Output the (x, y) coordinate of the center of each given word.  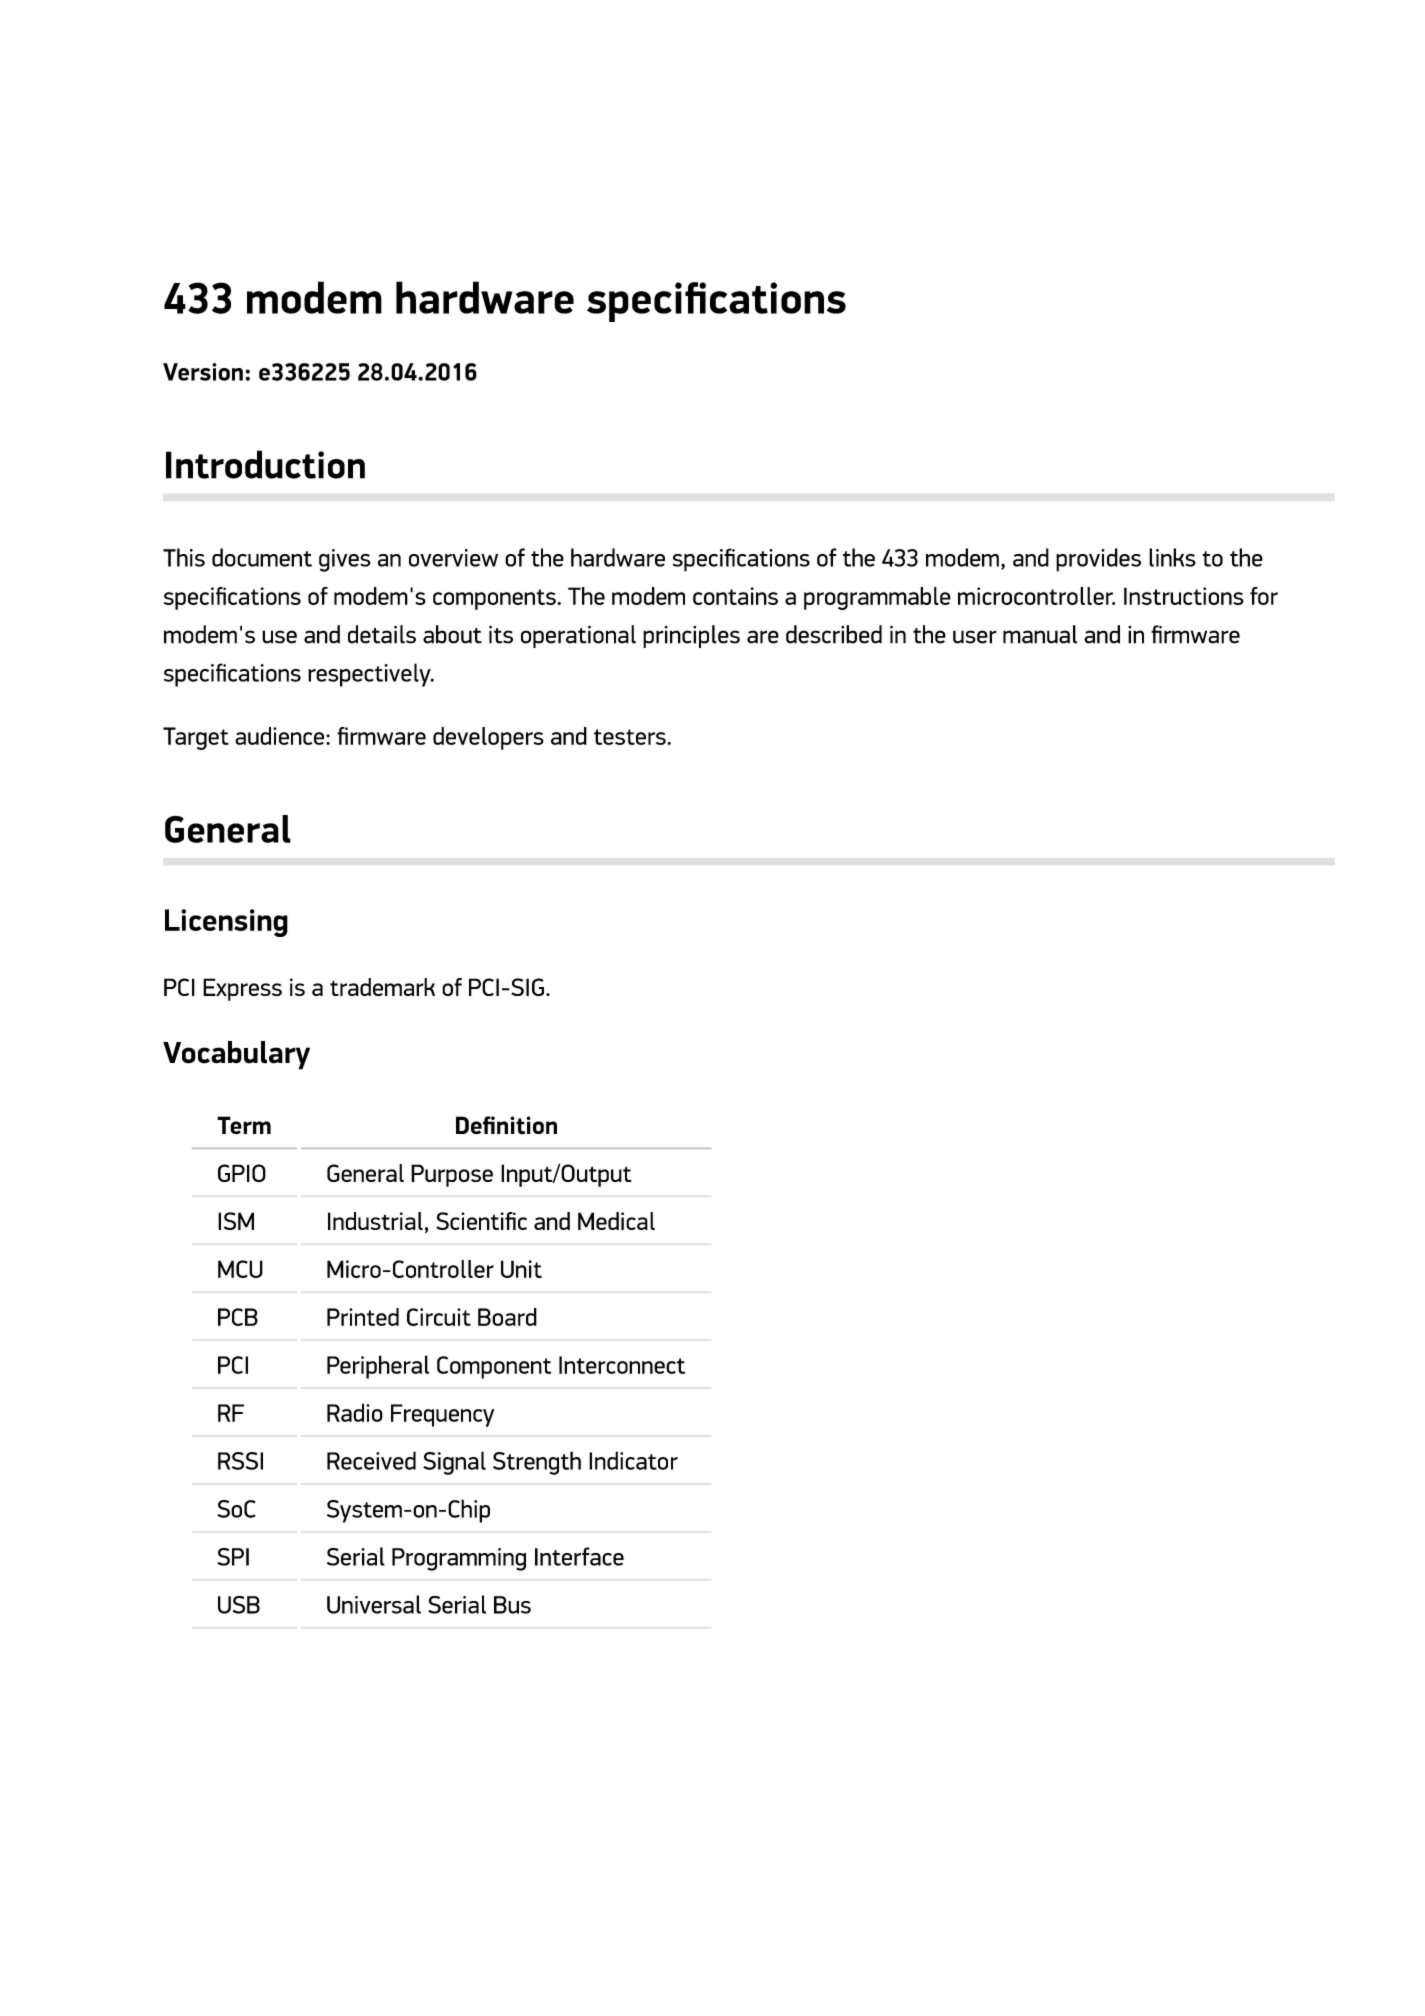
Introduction (265, 464)
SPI (233, 1557)
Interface (579, 1556)
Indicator (633, 1460)
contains (735, 596)
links (1172, 557)
